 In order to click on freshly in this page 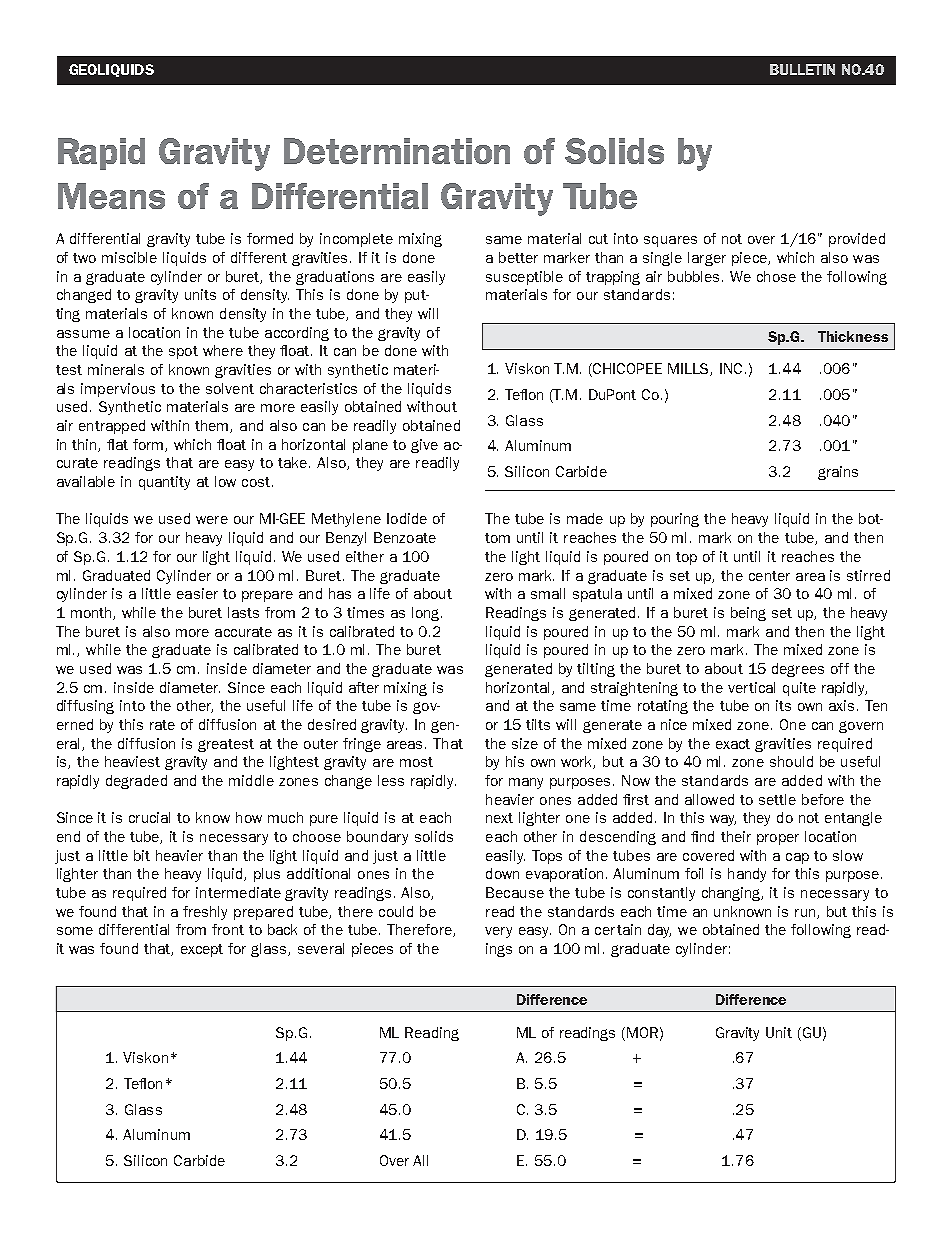, I will do `click(205, 913)`.
